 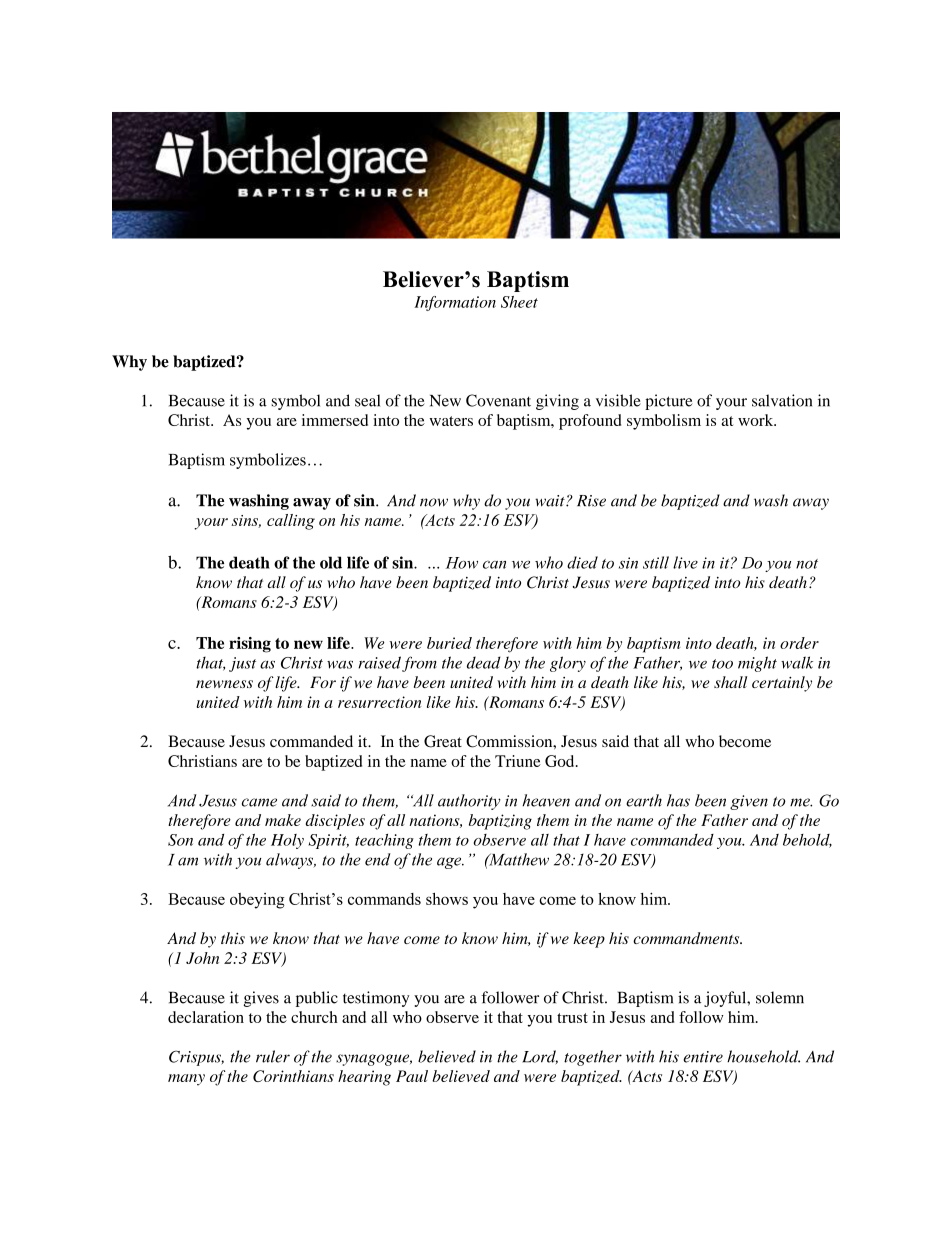 What do you see at coordinates (224, 684) in the screenshot?
I see `newness` at bounding box center [224, 684].
